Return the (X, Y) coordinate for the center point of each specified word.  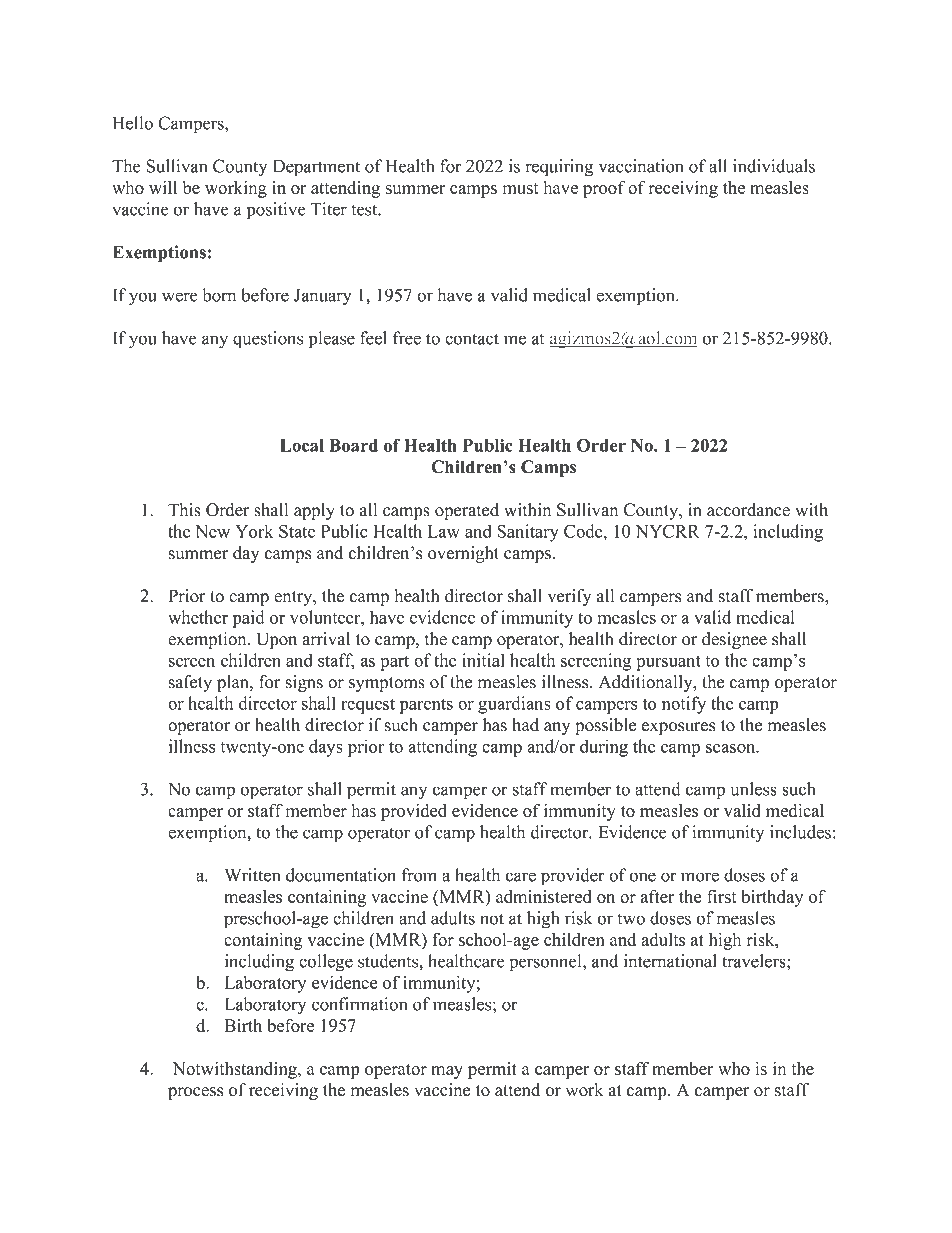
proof (604, 189)
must (521, 188)
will (163, 187)
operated (467, 511)
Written (252, 875)
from (419, 875)
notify (684, 705)
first (722, 896)
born (219, 295)
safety (190, 683)
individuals (774, 166)
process (195, 1093)
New (212, 531)
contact (472, 339)
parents (426, 706)
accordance (748, 510)
